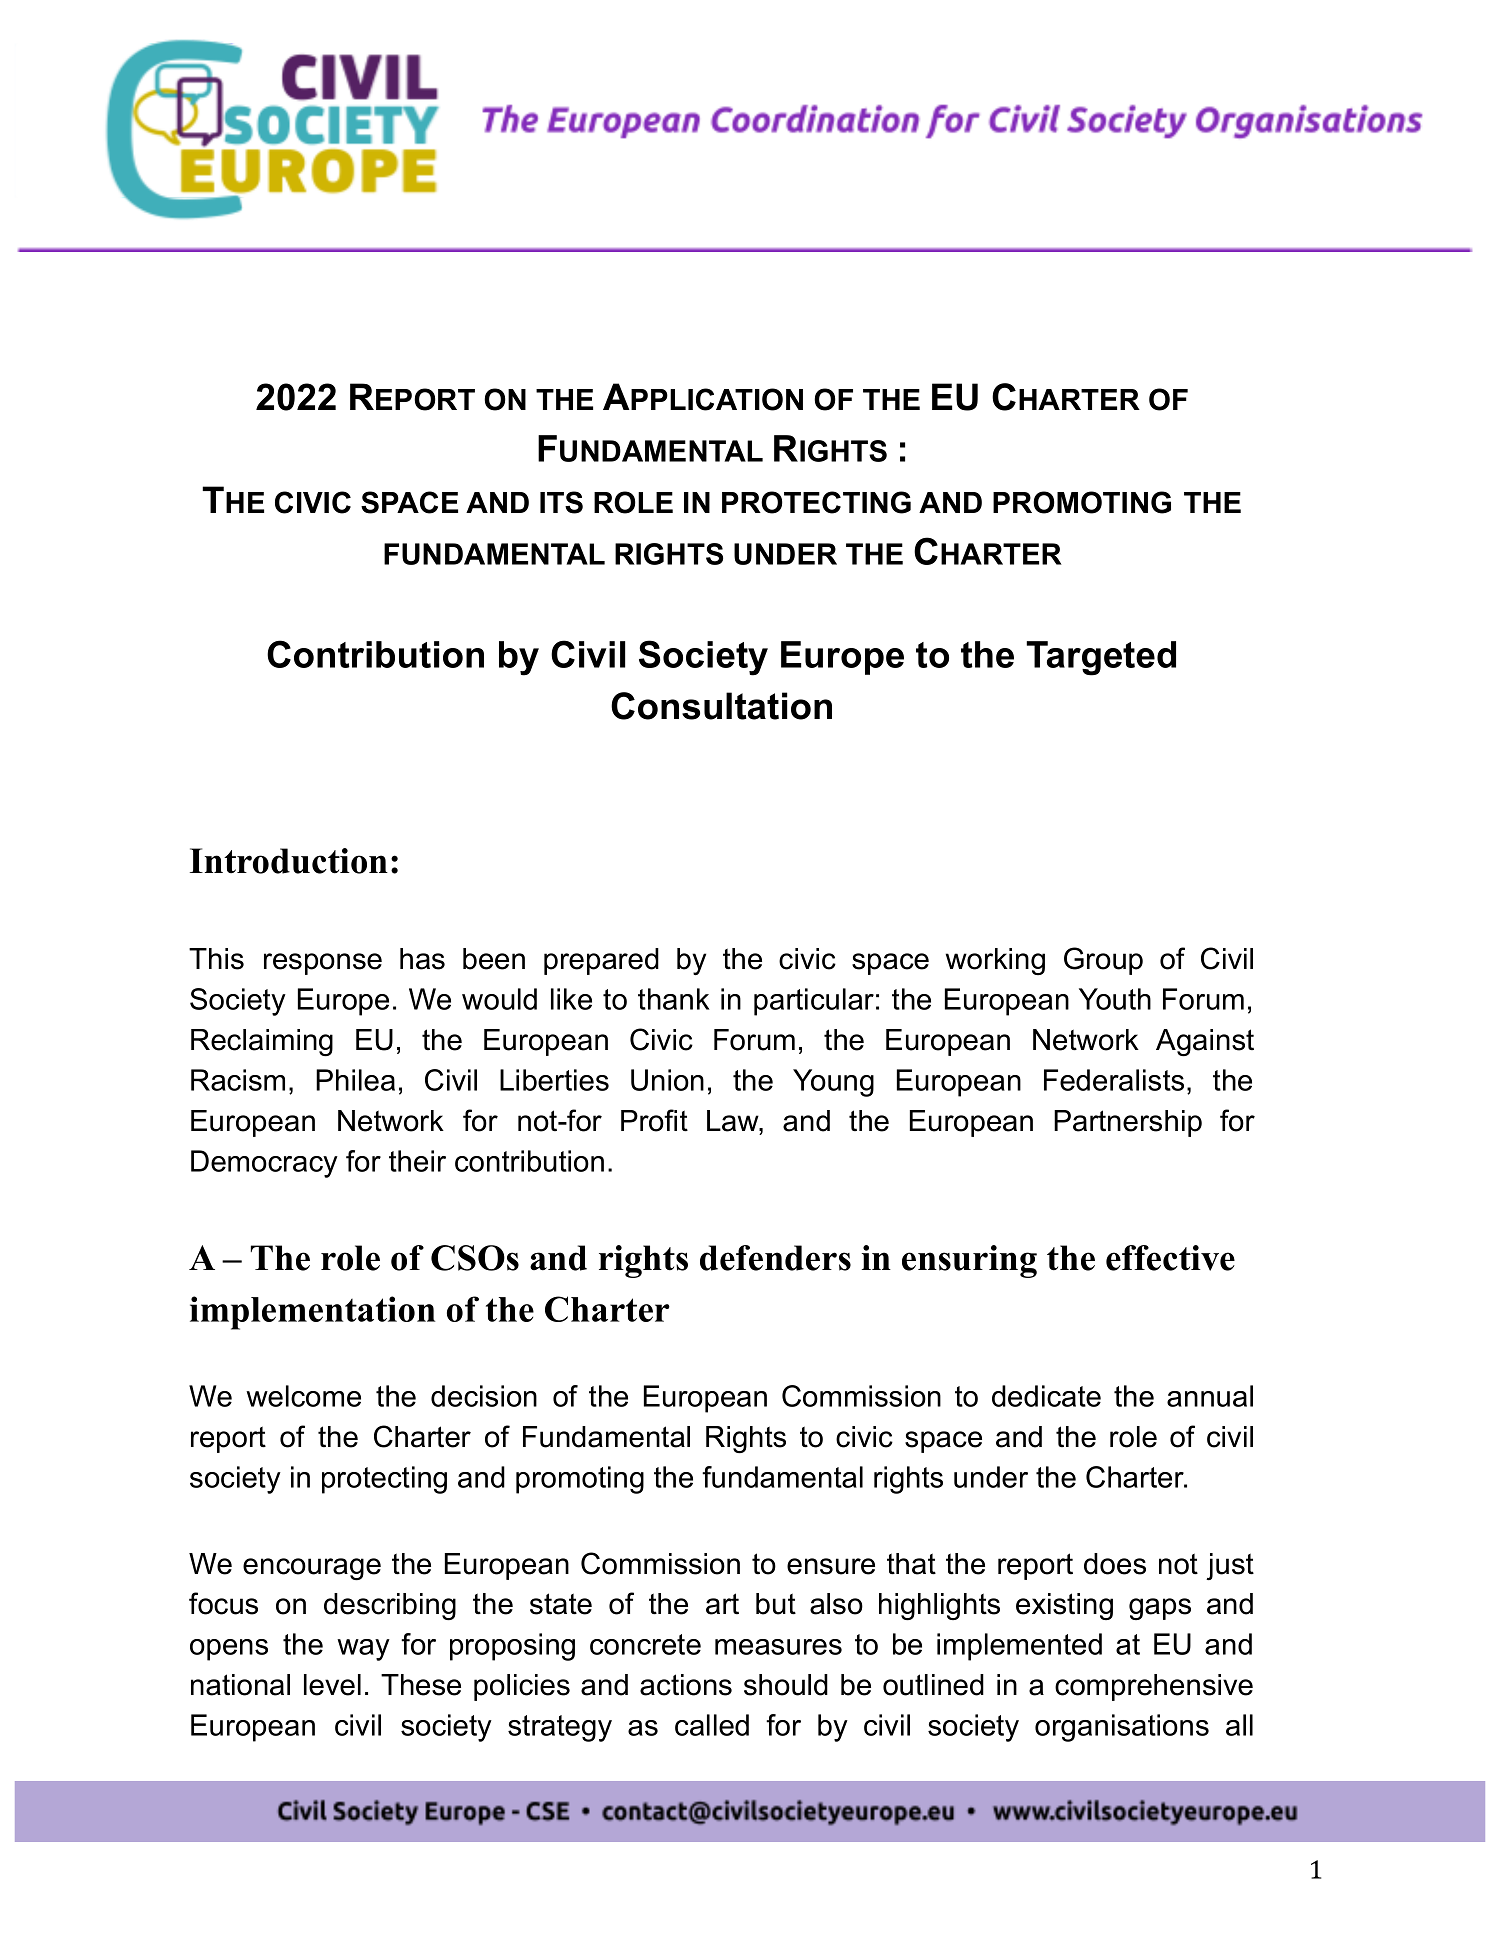 The width and height of the screenshot is (1500, 1941). Describe the element at coordinates (323, 964) in the screenshot. I see `response` at that location.
